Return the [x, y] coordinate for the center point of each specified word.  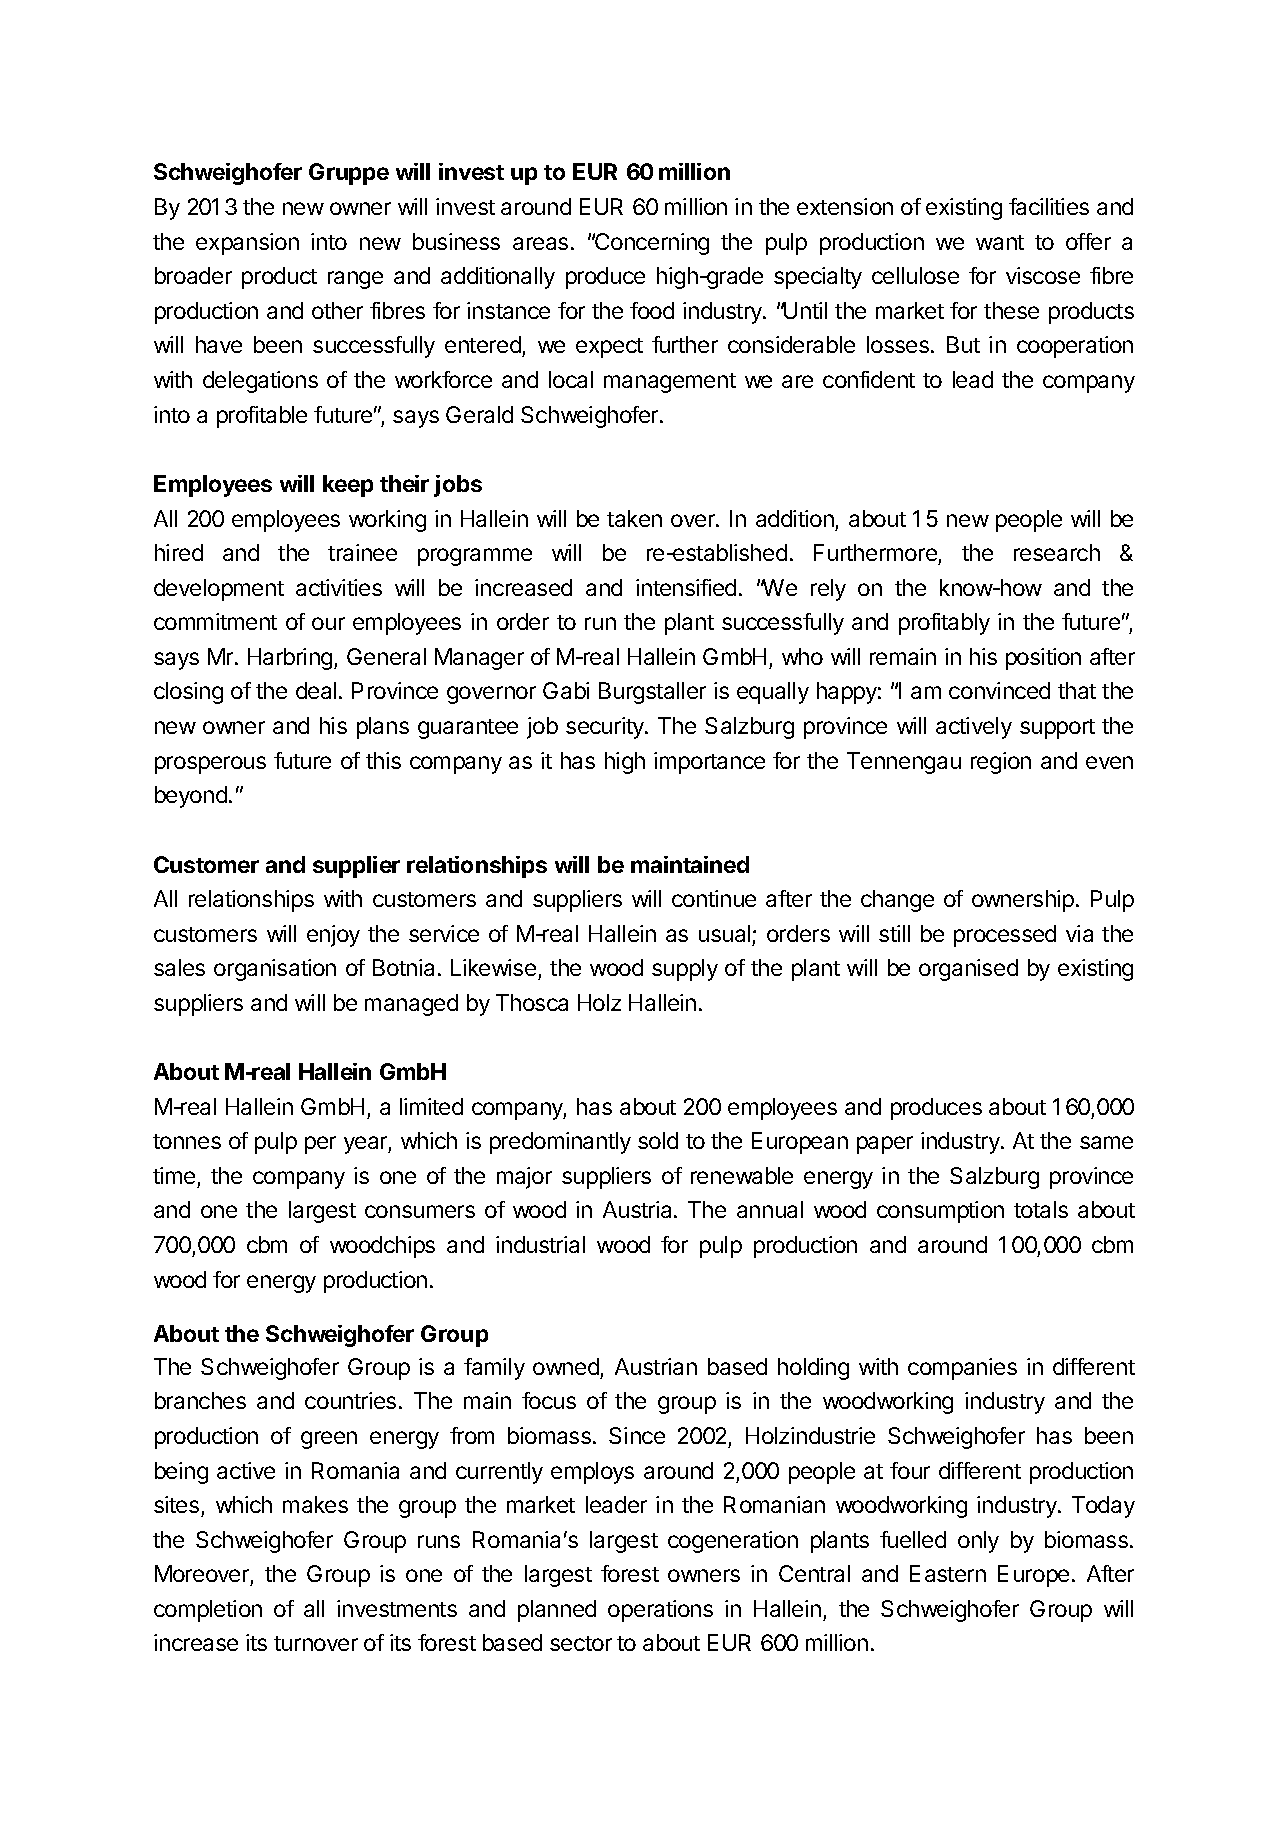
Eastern [948, 1573]
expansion [247, 244]
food [652, 310]
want [1000, 242]
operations [660, 1611]
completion [208, 1611]
